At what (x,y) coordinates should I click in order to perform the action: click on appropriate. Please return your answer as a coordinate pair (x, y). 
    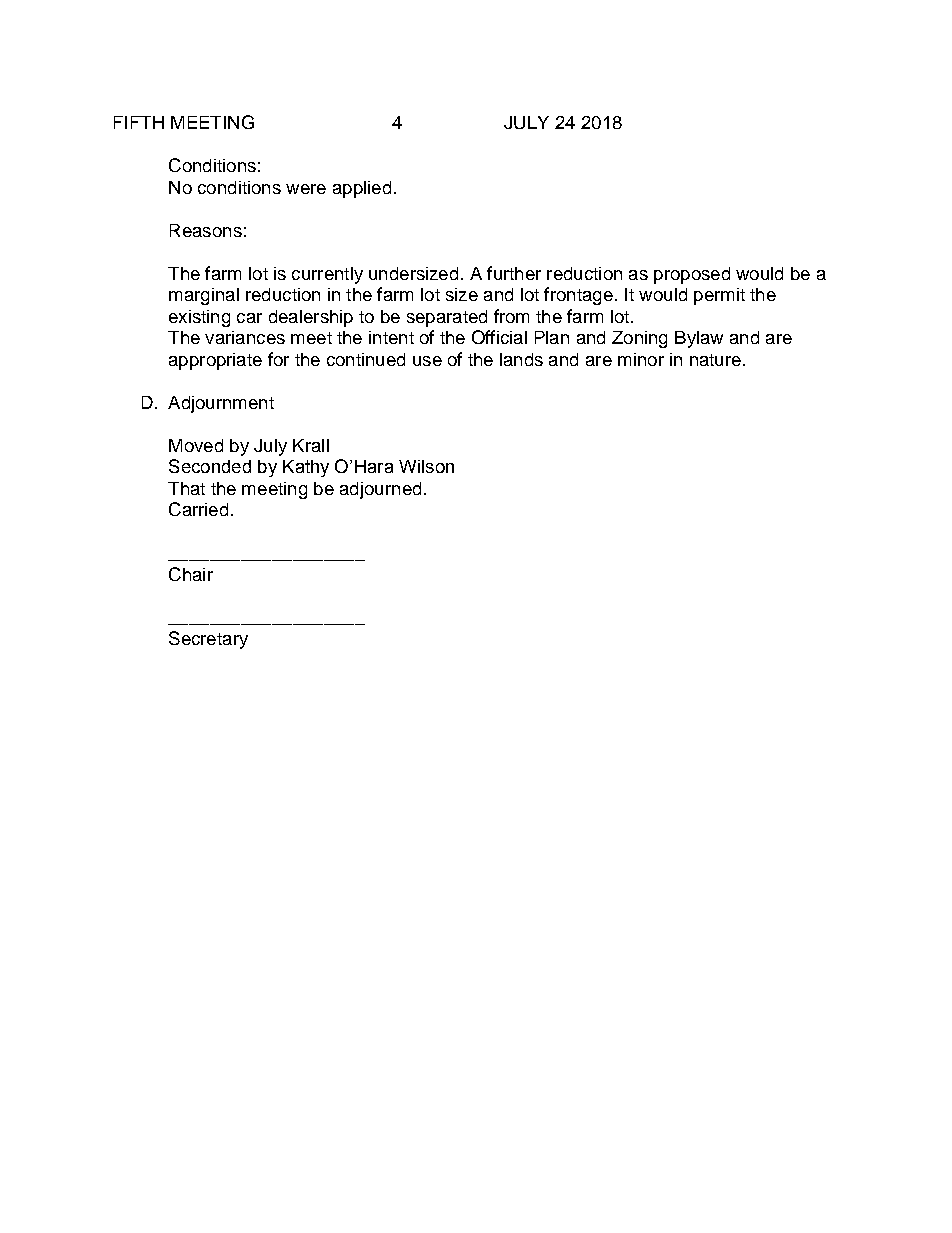
    Looking at the image, I should click on (215, 361).
